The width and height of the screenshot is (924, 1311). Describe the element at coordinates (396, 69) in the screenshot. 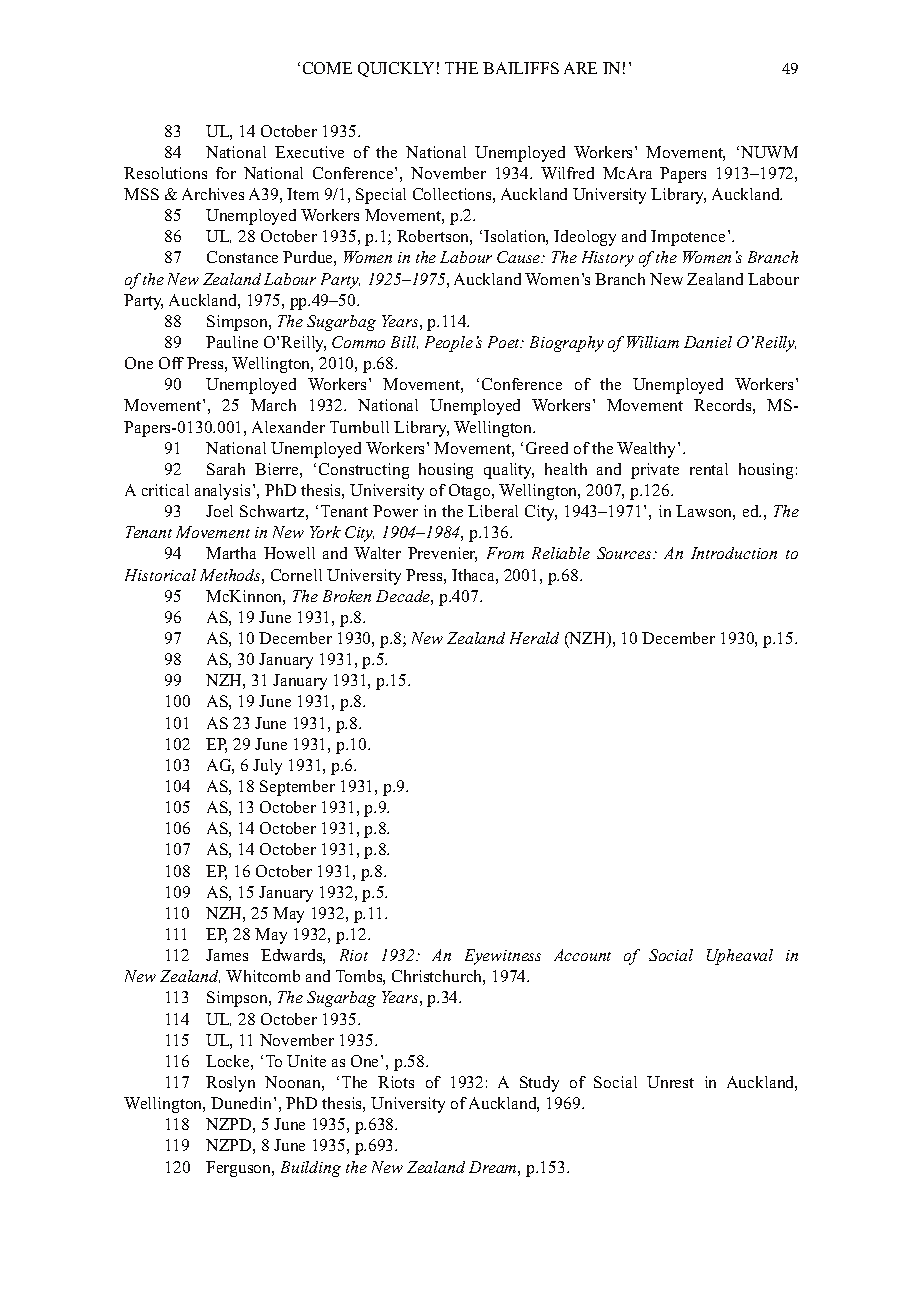

I see `QUICKLY` at that location.
